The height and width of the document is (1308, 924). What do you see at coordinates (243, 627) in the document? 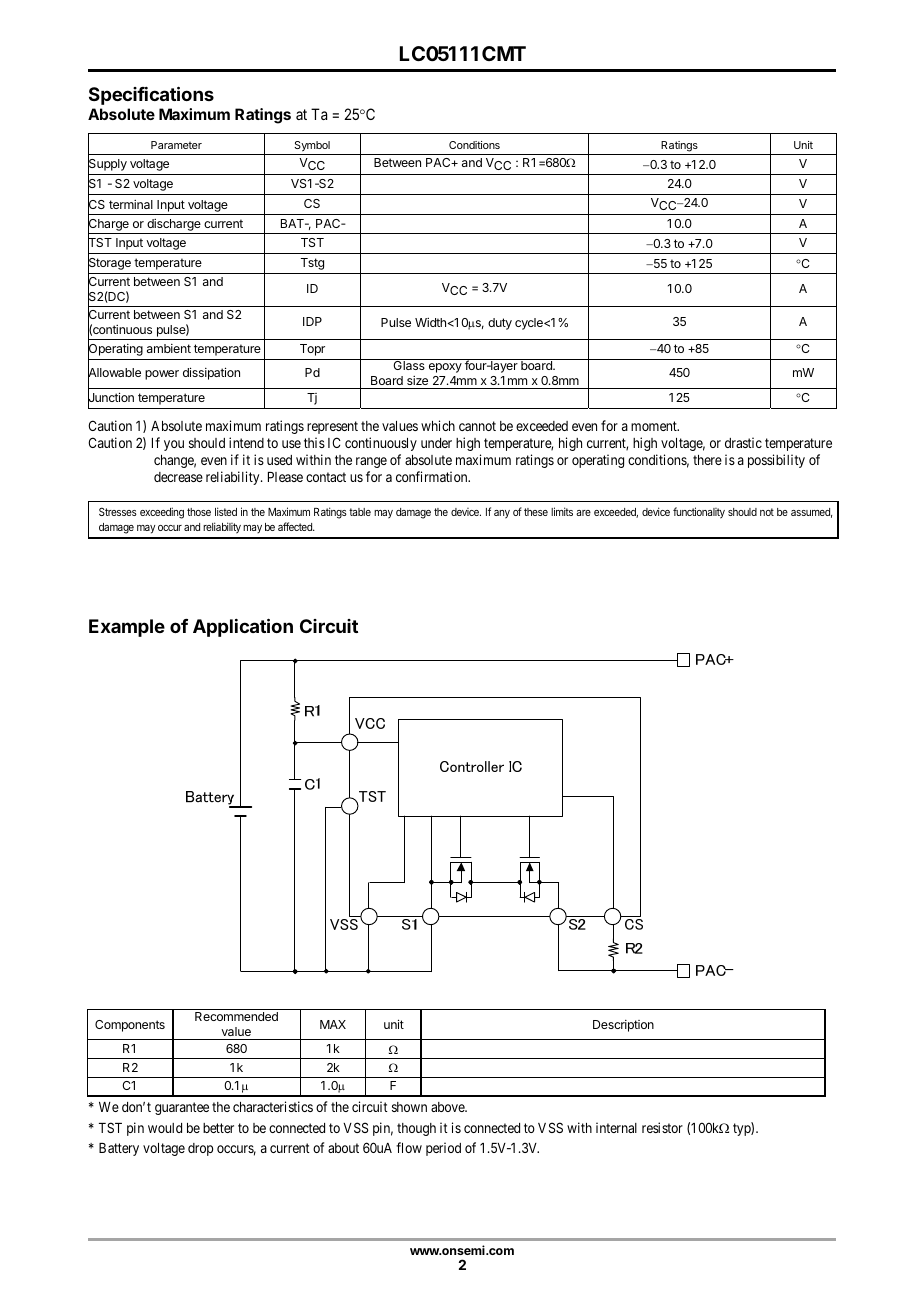
I see `Application` at bounding box center [243, 627].
